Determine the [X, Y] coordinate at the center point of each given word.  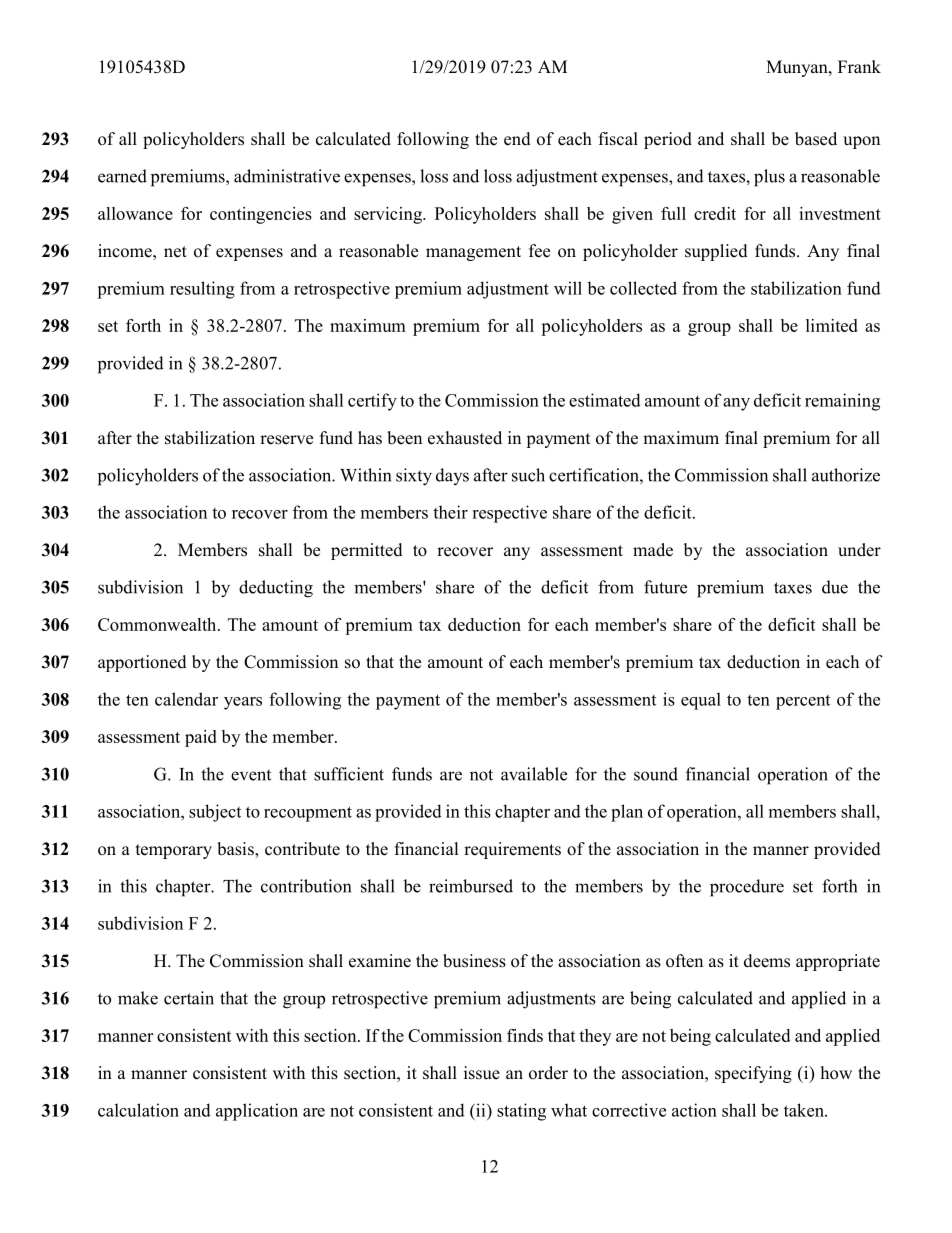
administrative [287, 176]
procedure [747, 888]
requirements [512, 850]
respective [509, 514]
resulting [202, 290]
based [816, 139]
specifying [753, 1074]
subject [215, 813]
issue [482, 1073]
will [568, 288]
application [257, 1112]
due [835, 587]
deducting [276, 589]
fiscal [618, 139]
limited [832, 325]
